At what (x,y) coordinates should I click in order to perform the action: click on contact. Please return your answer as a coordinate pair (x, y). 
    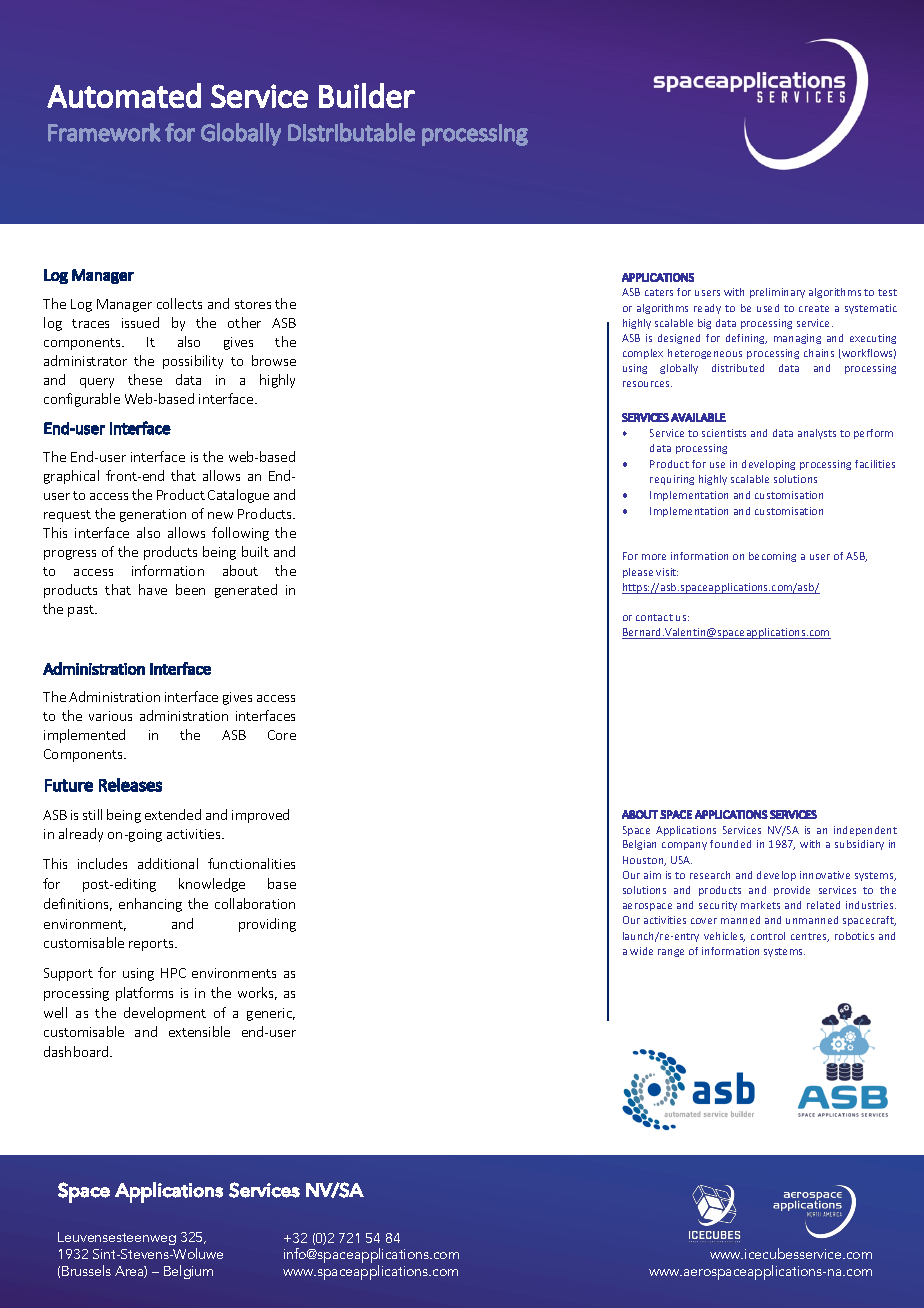
    Looking at the image, I should click on (654, 617).
